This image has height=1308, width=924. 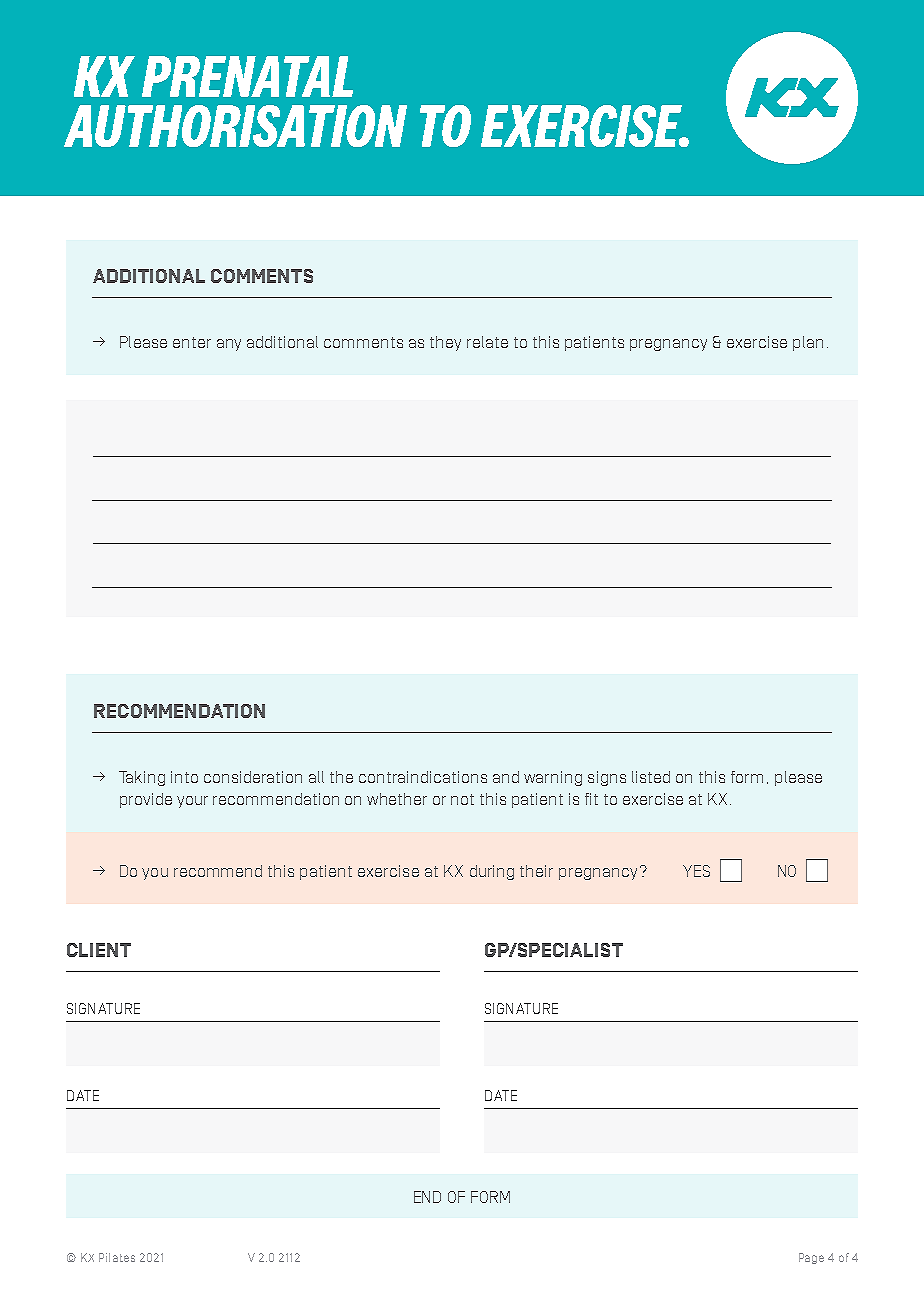 I want to click on CLIENT, so click(x=99, y=950).
